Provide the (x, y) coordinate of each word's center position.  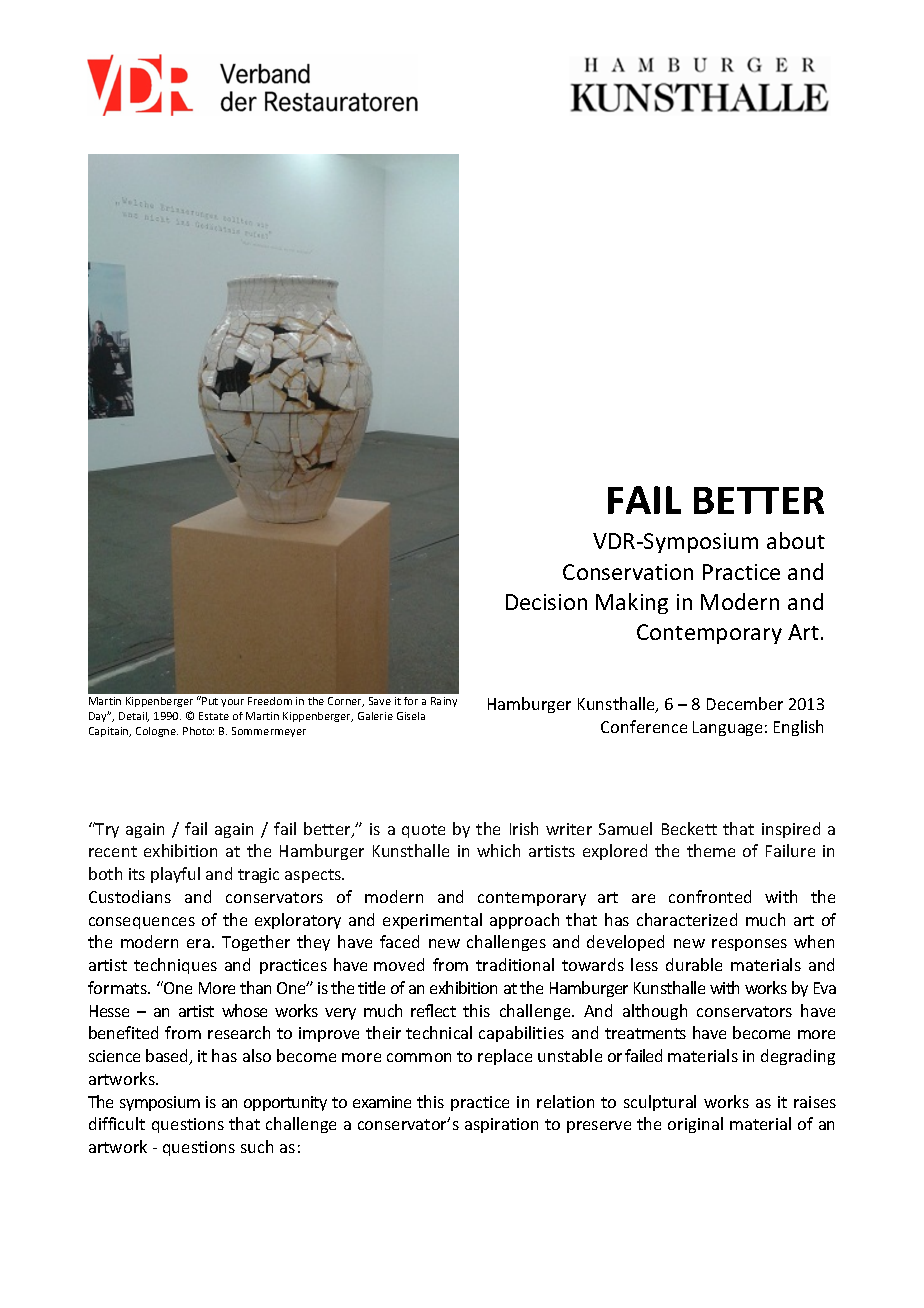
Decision (546, 602)
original (695, 1125)
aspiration (501, 1125)
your (232, 703)
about (796, 540)
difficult (117, 1123)
